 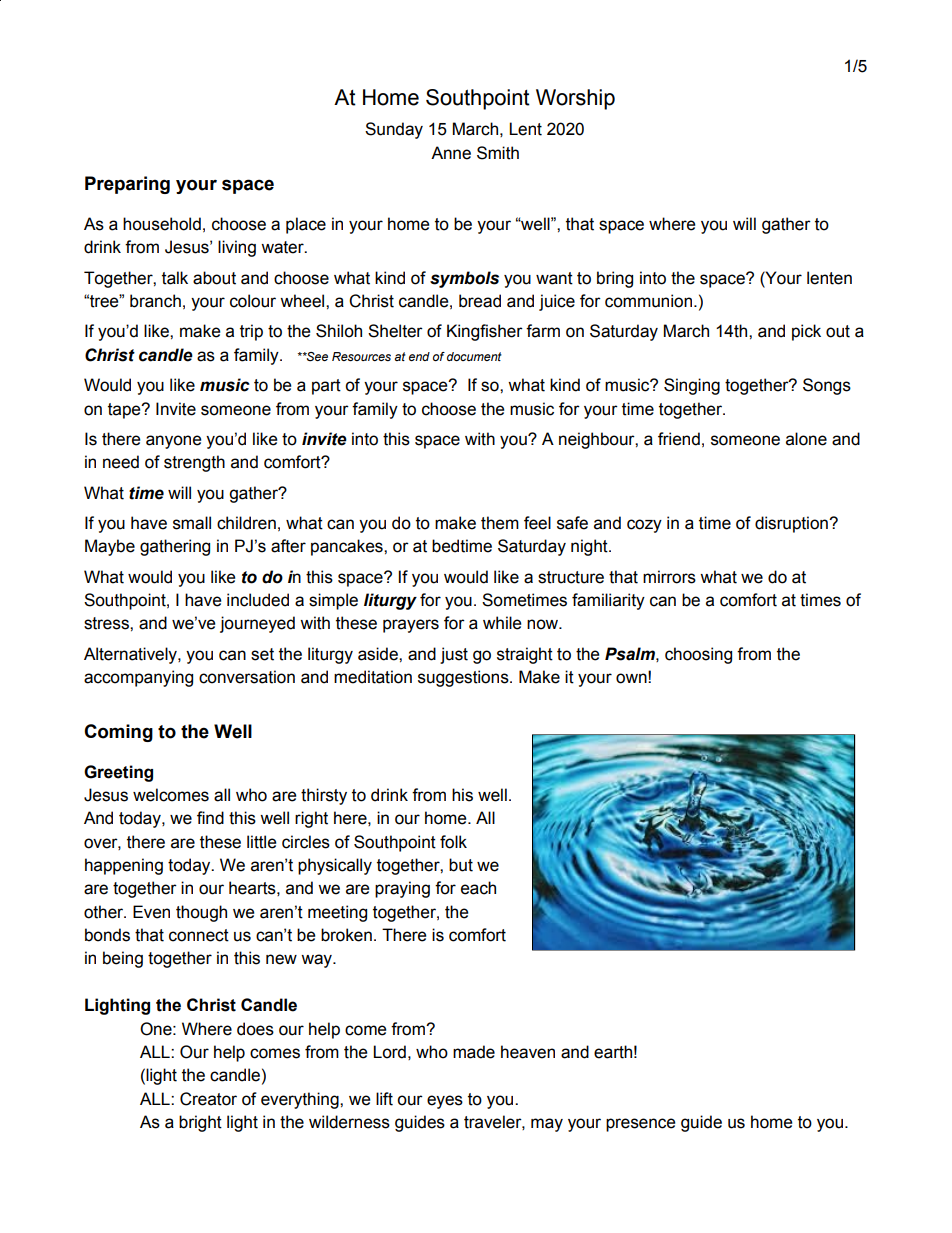 What do you see at coordinates (451, 153) in the image?
I see `Anne` at bounding box center [451, 153].
